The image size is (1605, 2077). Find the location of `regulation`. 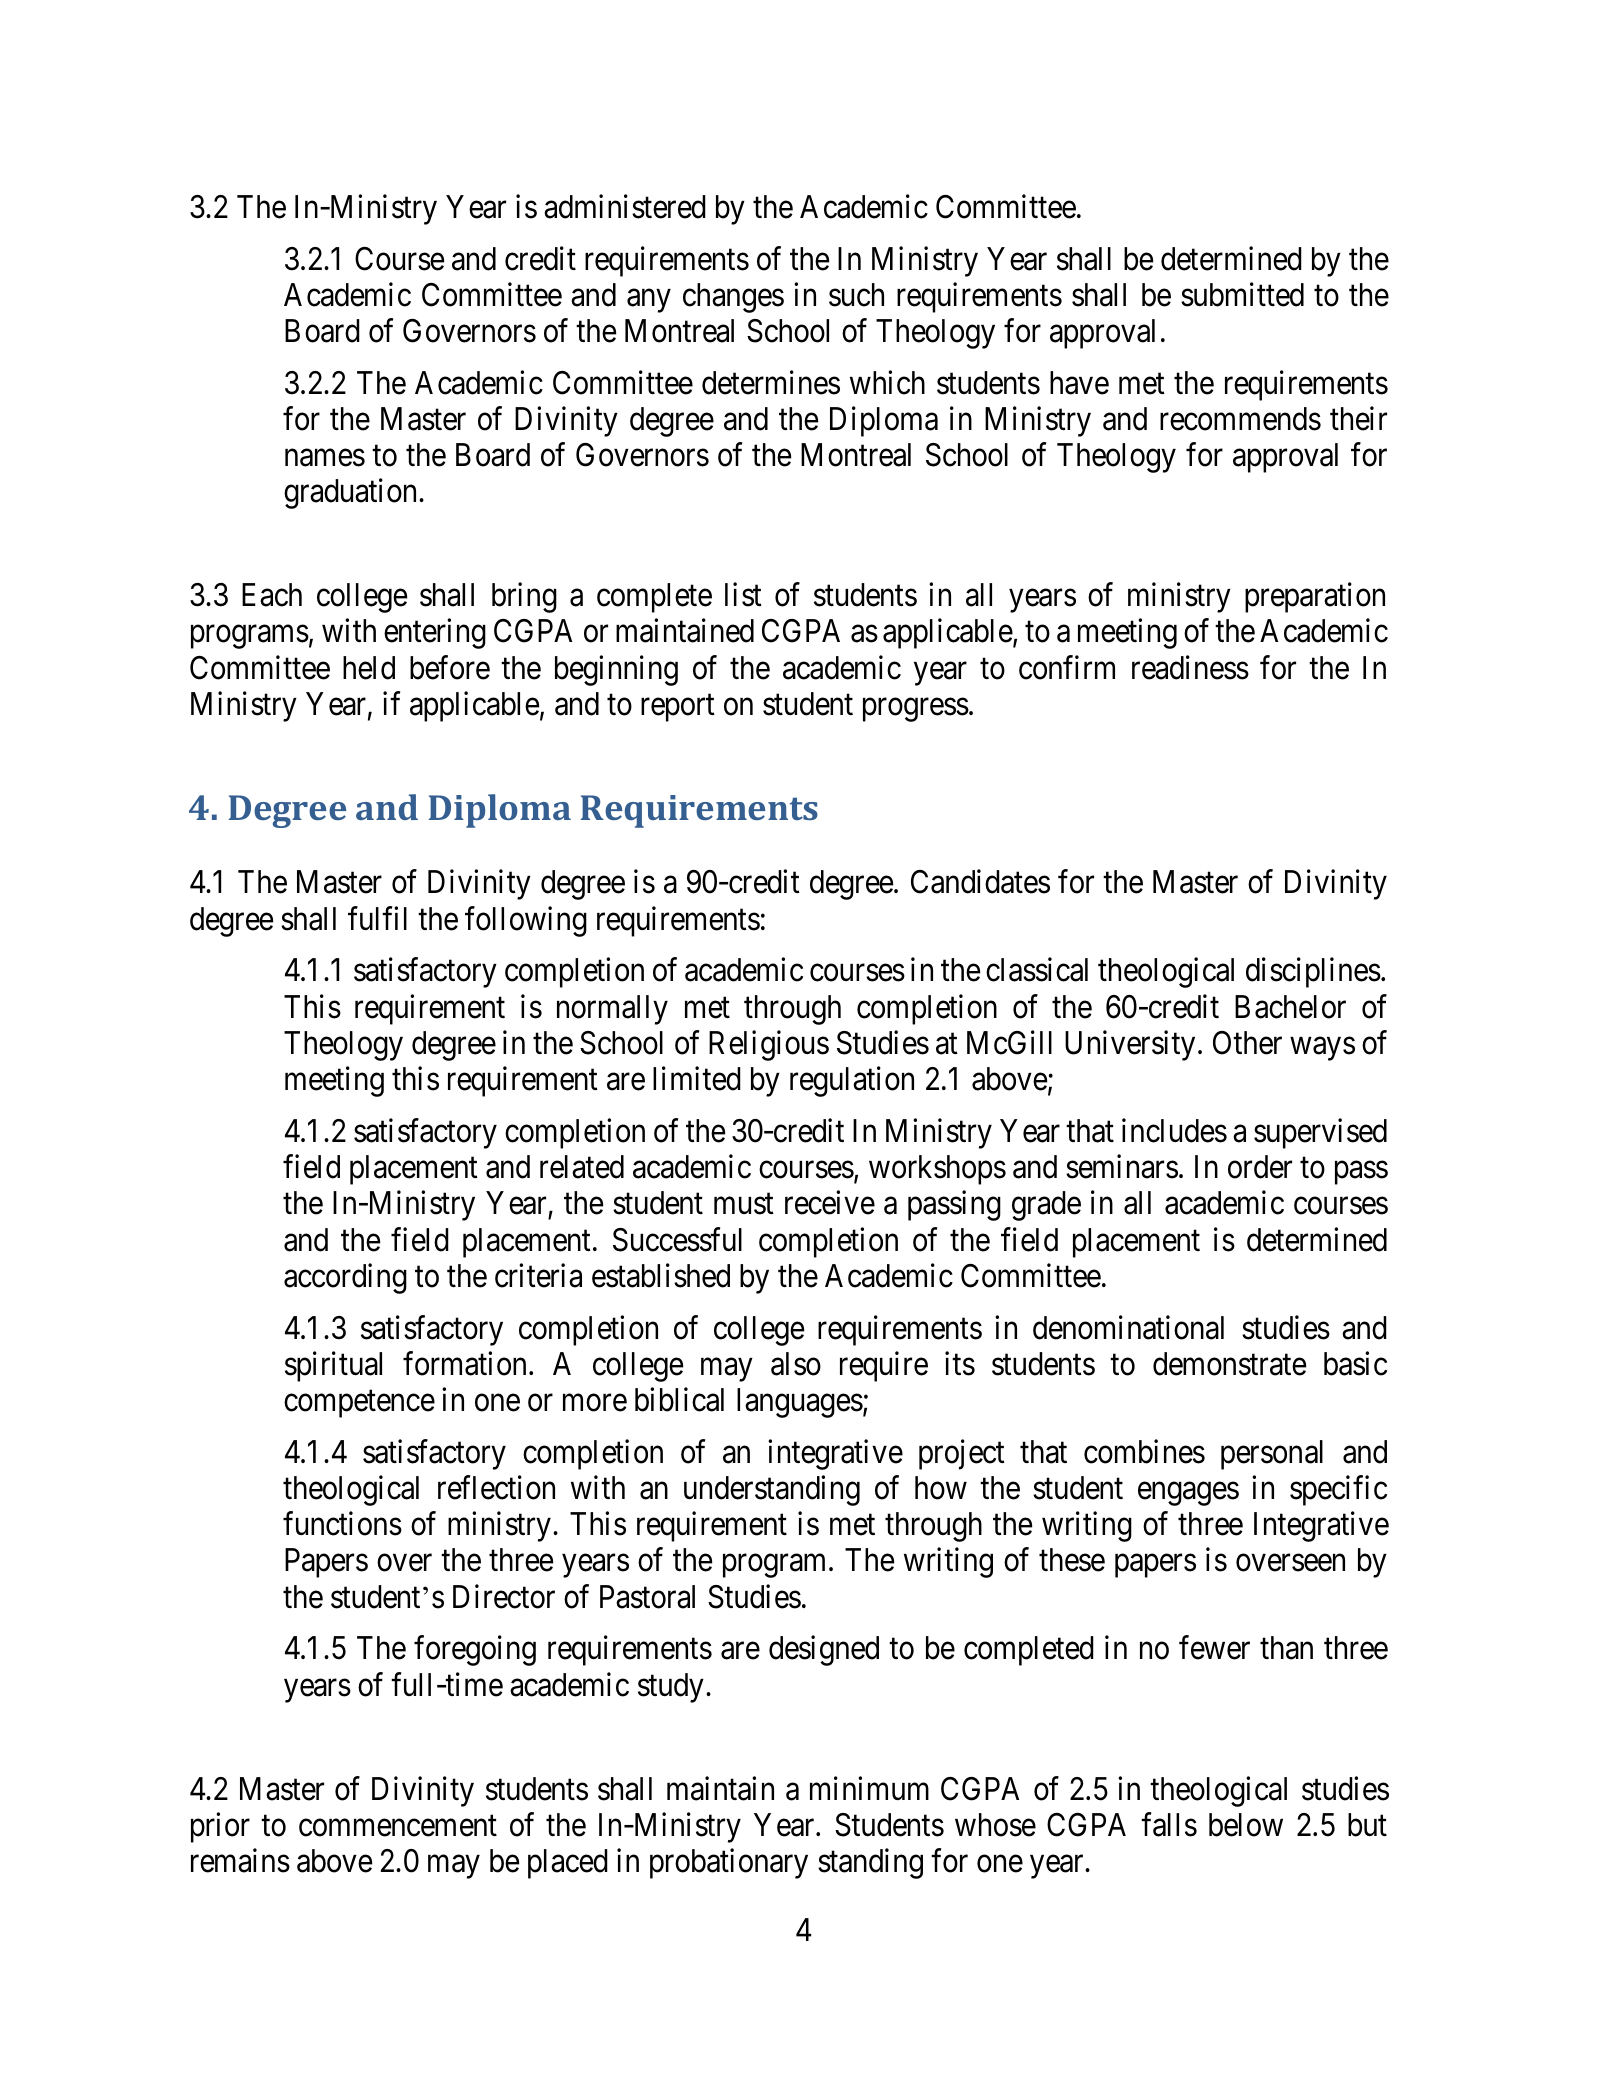

regulation is located at coordinates (852, 1082).
